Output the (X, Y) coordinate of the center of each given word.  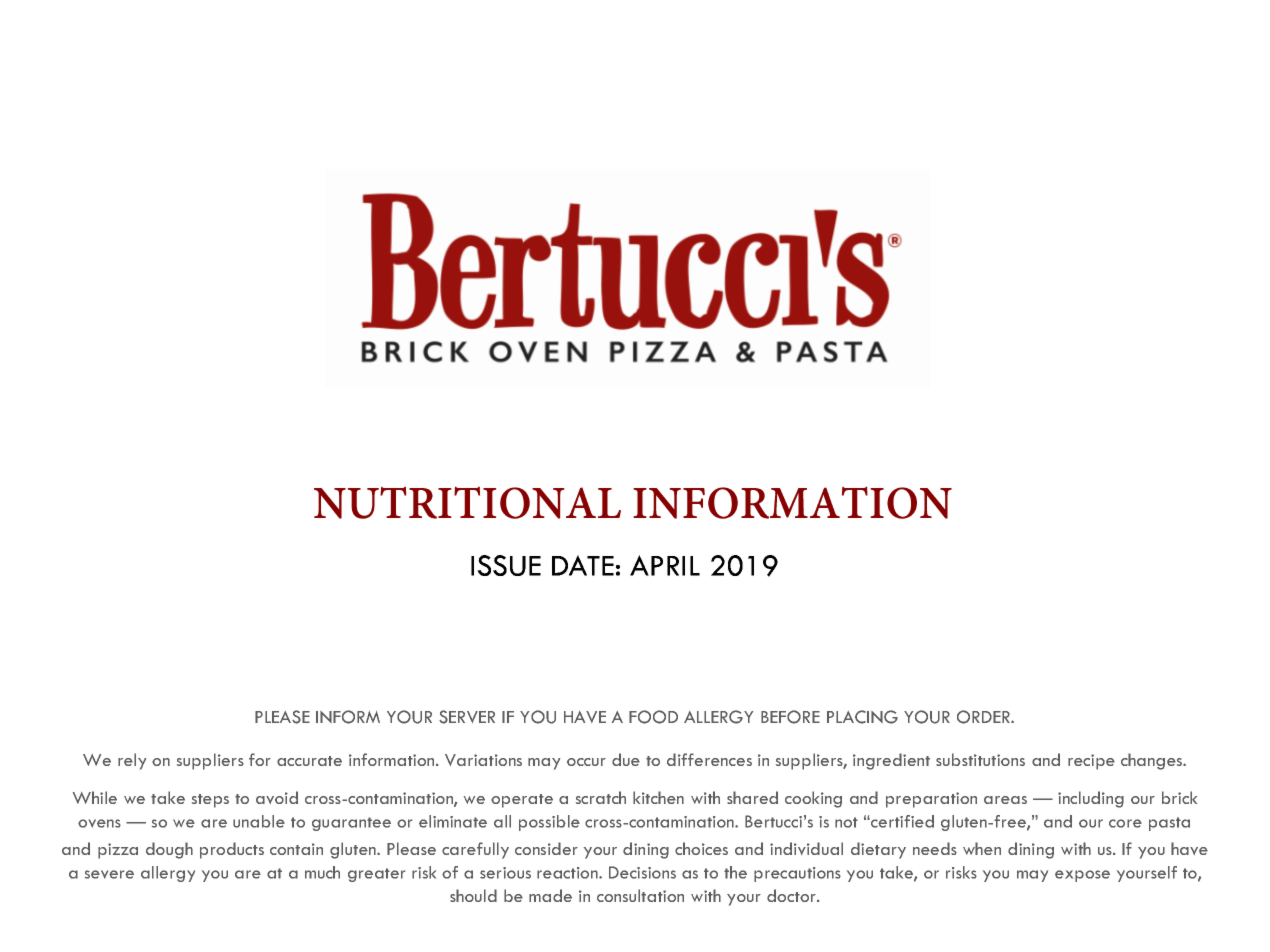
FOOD (653, 717)
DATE (583, 565)
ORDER (984, 717)
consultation (640, 895)
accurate (309, 761)
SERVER (467, 717)
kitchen (658, 797)
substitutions (980, 759)
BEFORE (790, 717)
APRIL (665, 565)
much (322, 872)
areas (1005, 800)
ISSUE (506, 565)
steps (210, 801)
